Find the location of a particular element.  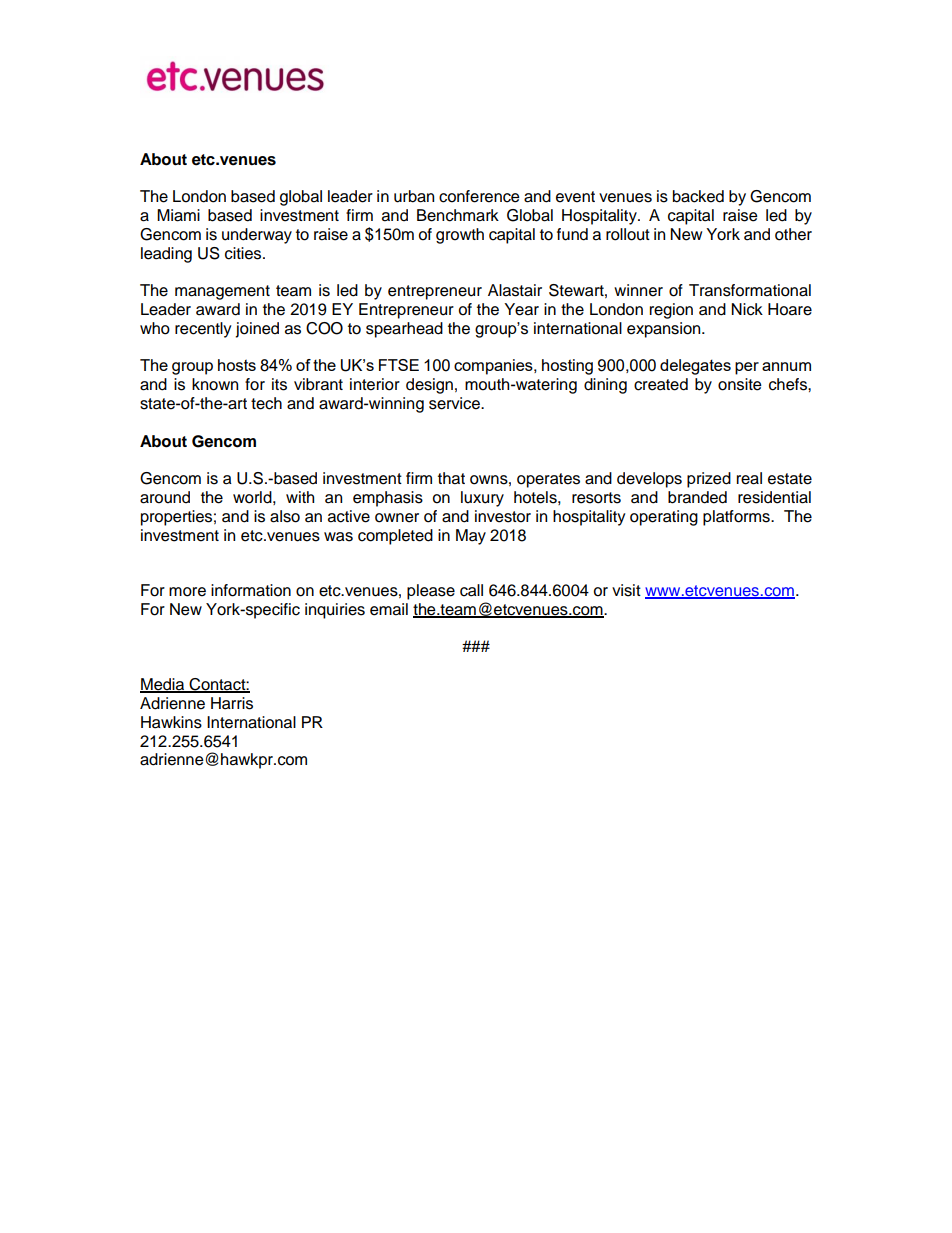

joined is located at coordinates (257, 330).
